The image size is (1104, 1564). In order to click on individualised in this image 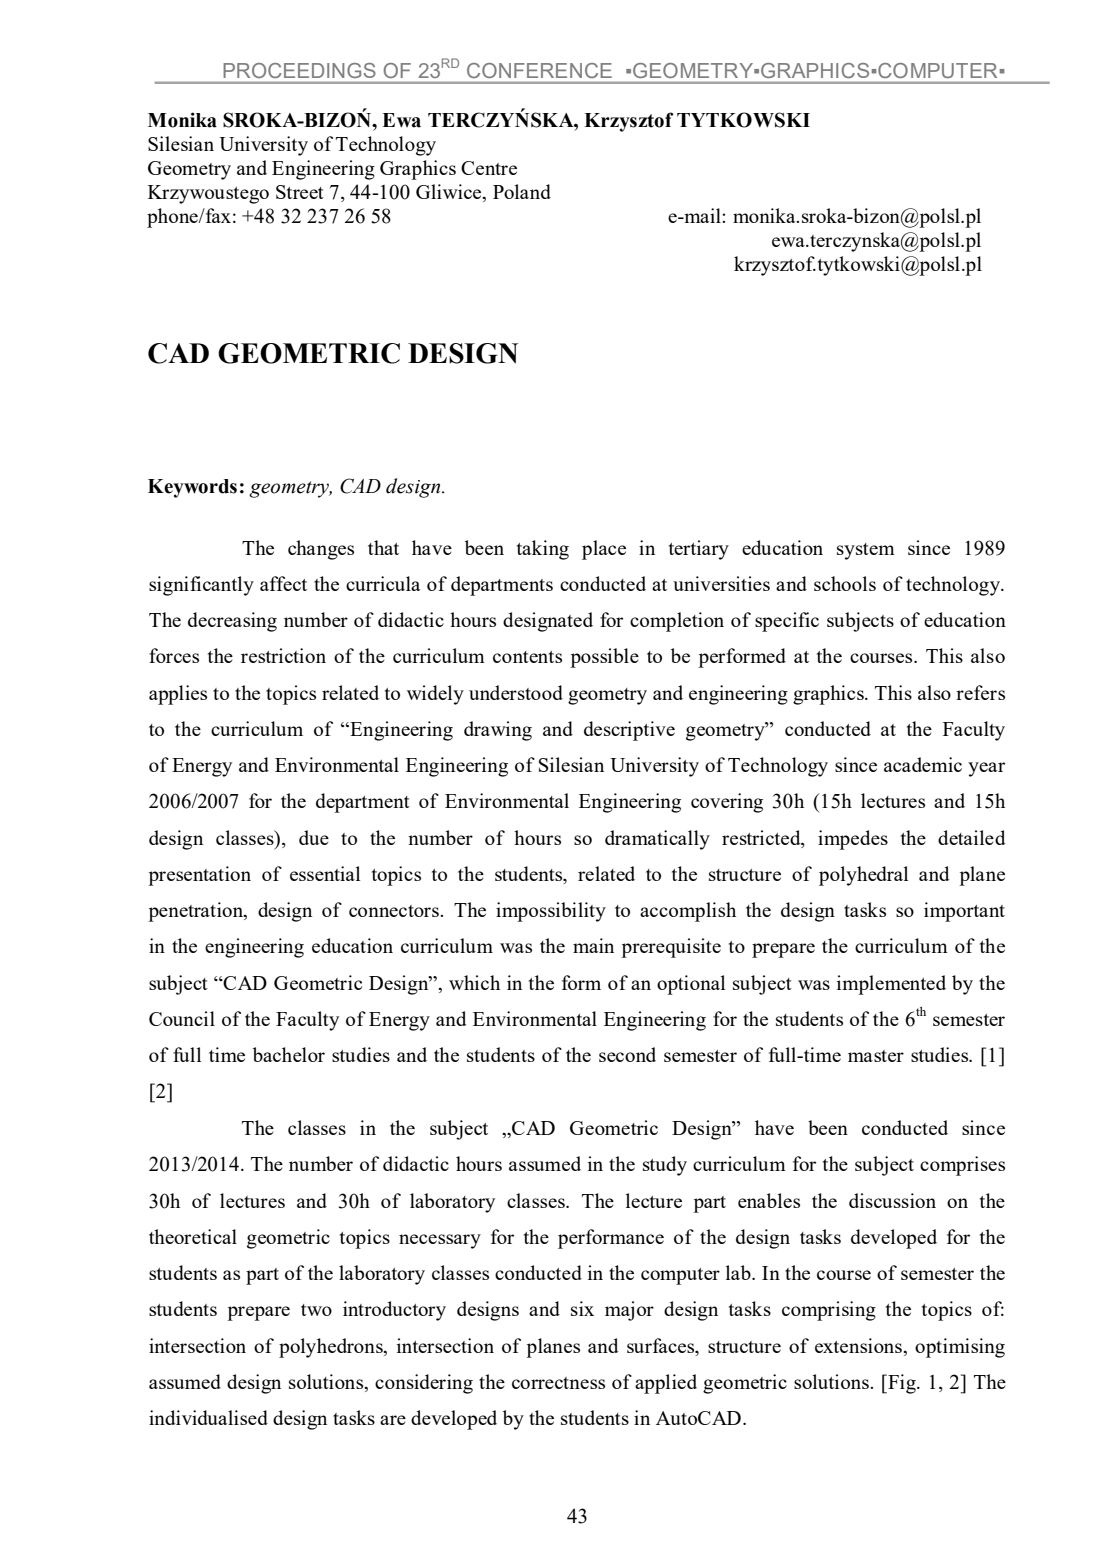, I will do `click(208, 1417)`.
